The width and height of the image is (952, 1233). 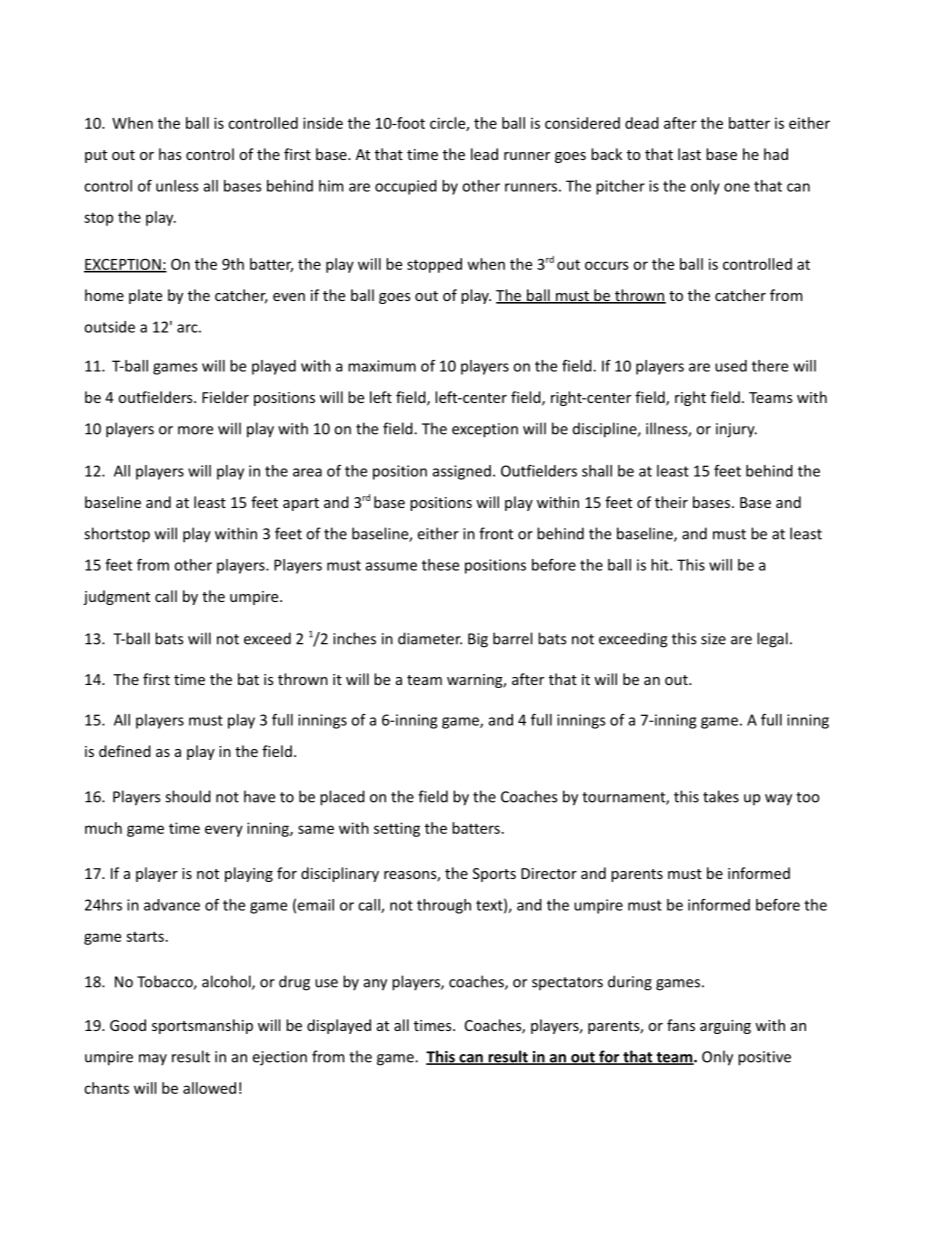 I want to click on takes, so click(x=721, y=796).
